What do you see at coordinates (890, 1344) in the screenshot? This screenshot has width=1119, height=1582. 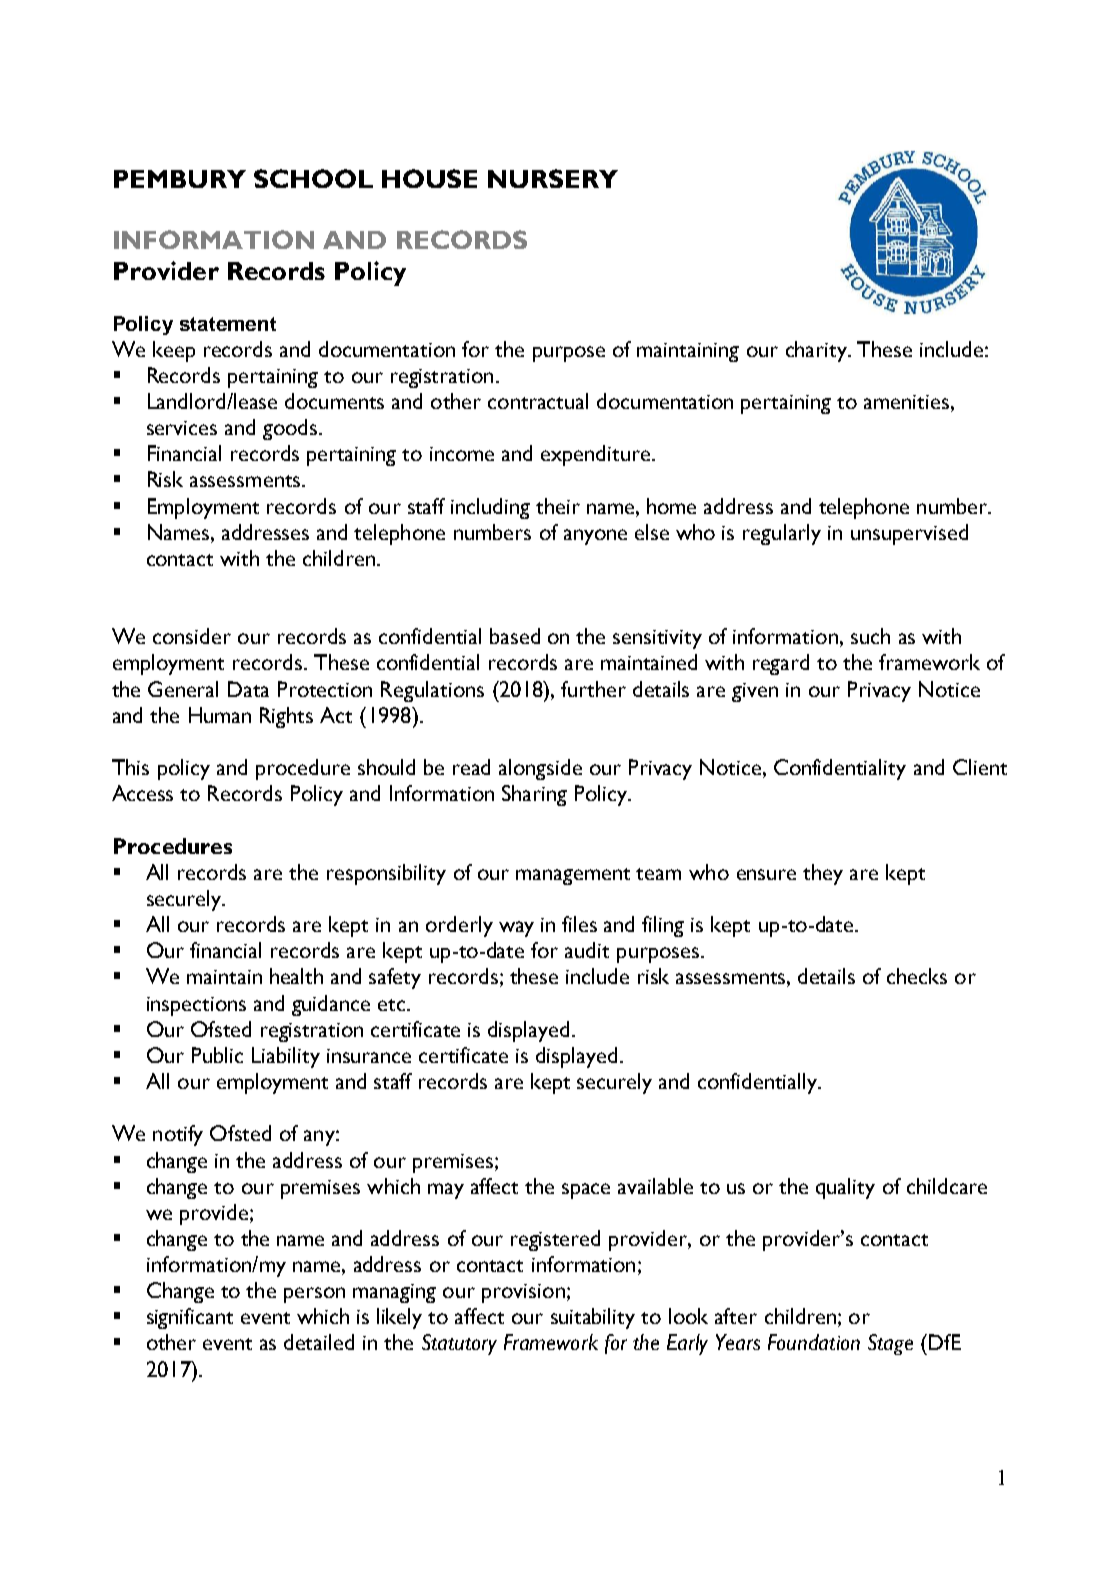 I see `Stage` at bounding box center [890, 1344].
